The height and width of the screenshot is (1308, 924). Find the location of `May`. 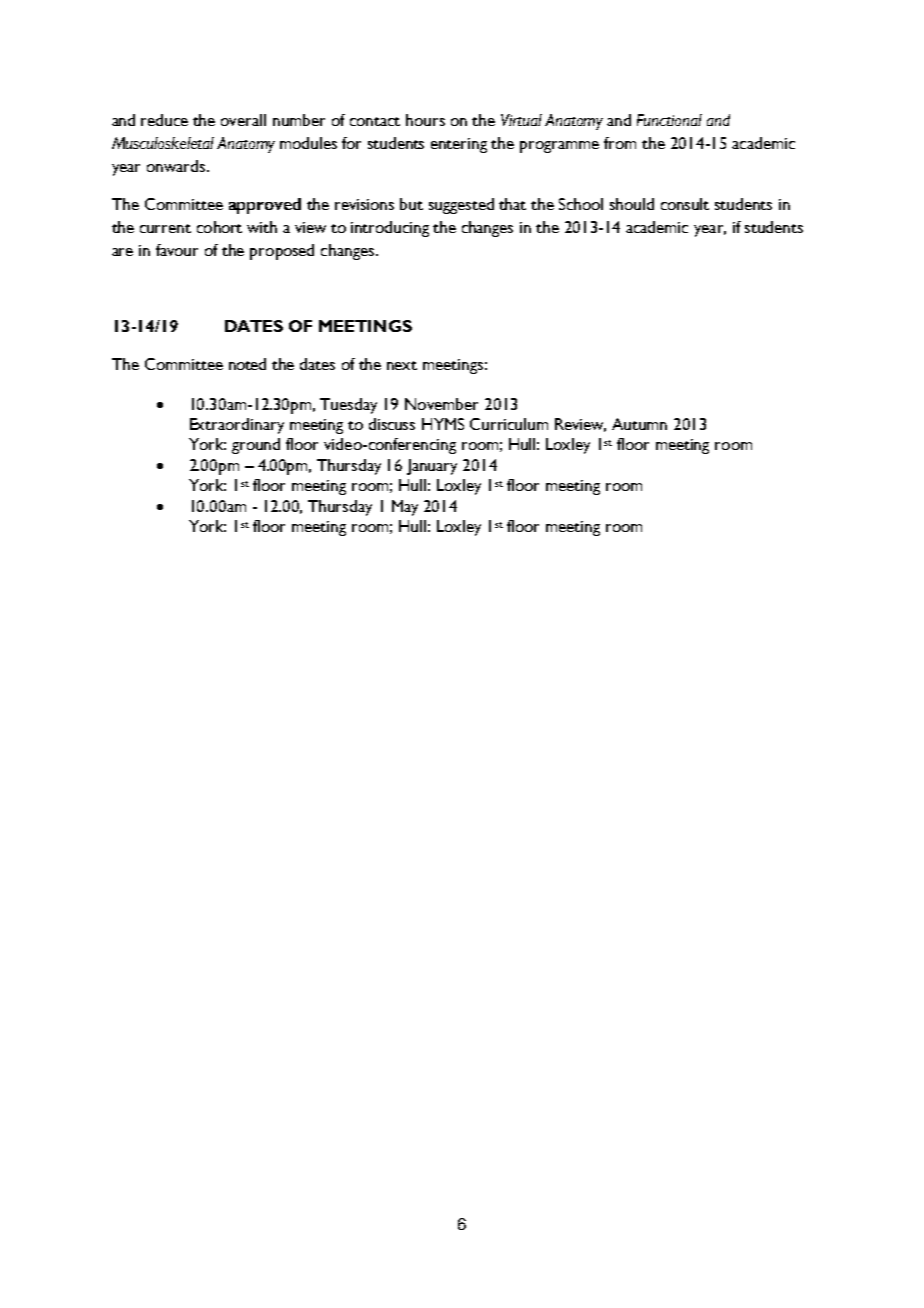

May is located at coordinates (405, 508).
